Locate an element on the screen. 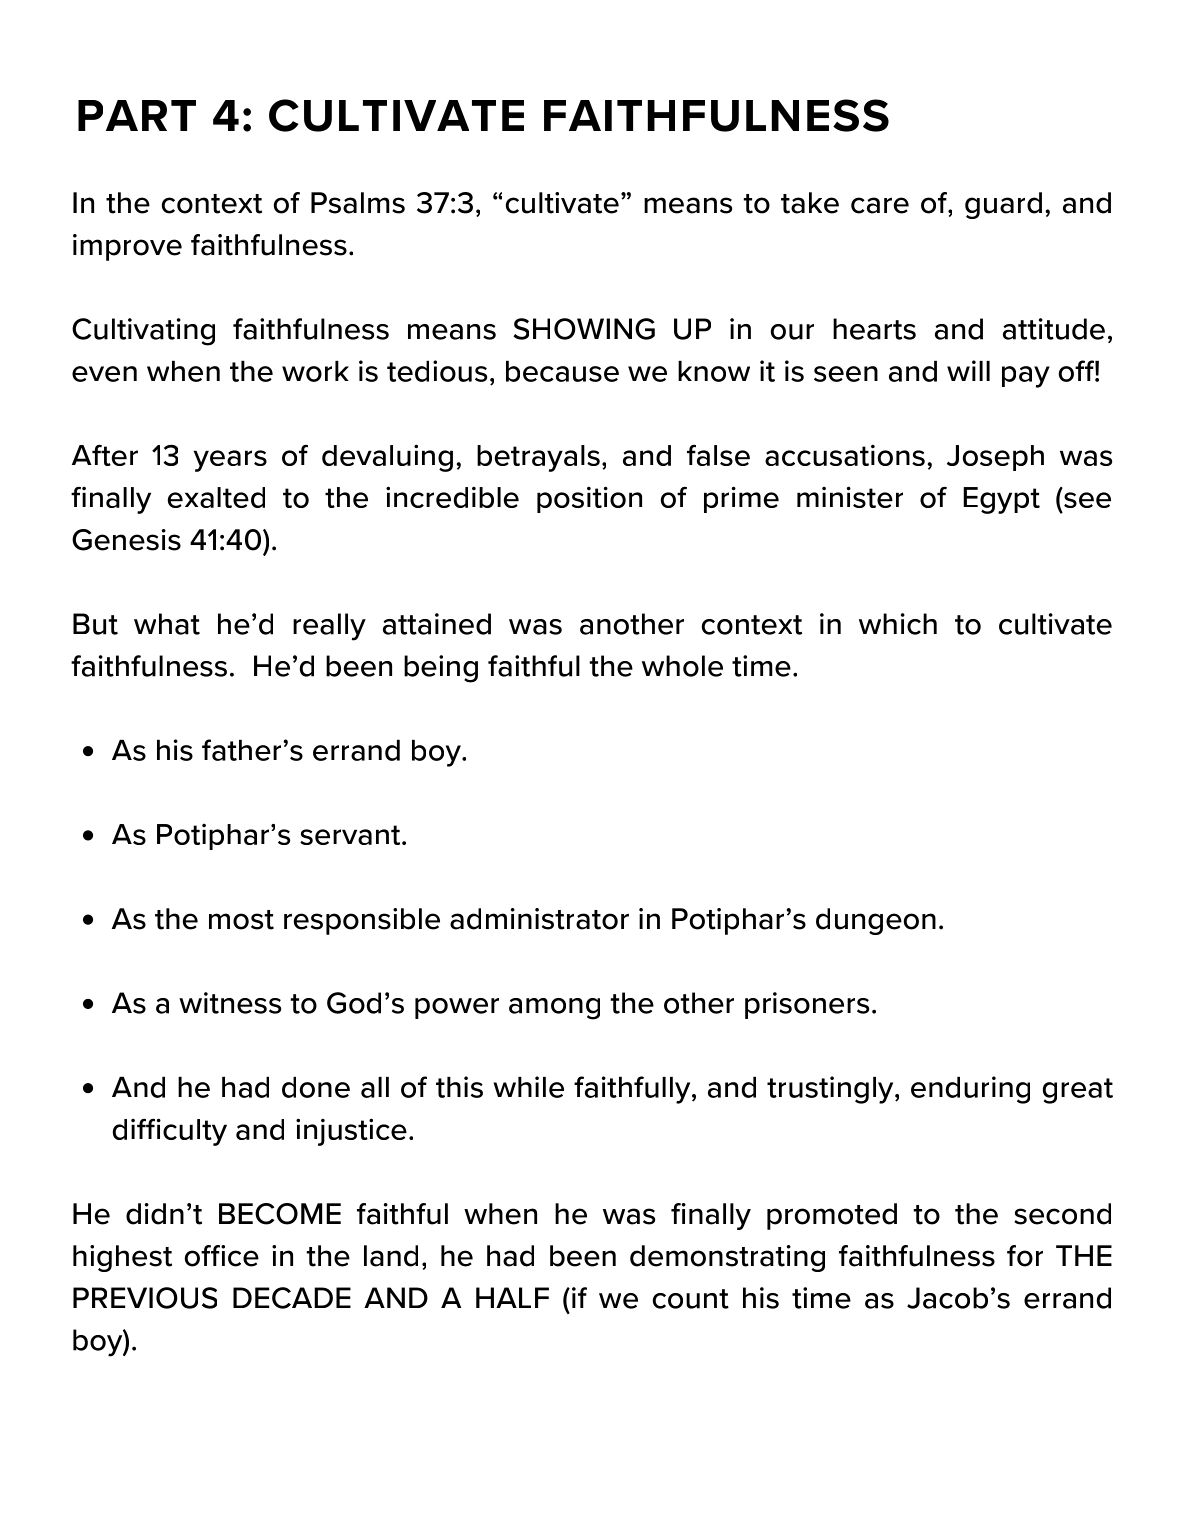 The height and width of the screenshot is (1534, 1185). whole is located at coordinates (682, 666).
